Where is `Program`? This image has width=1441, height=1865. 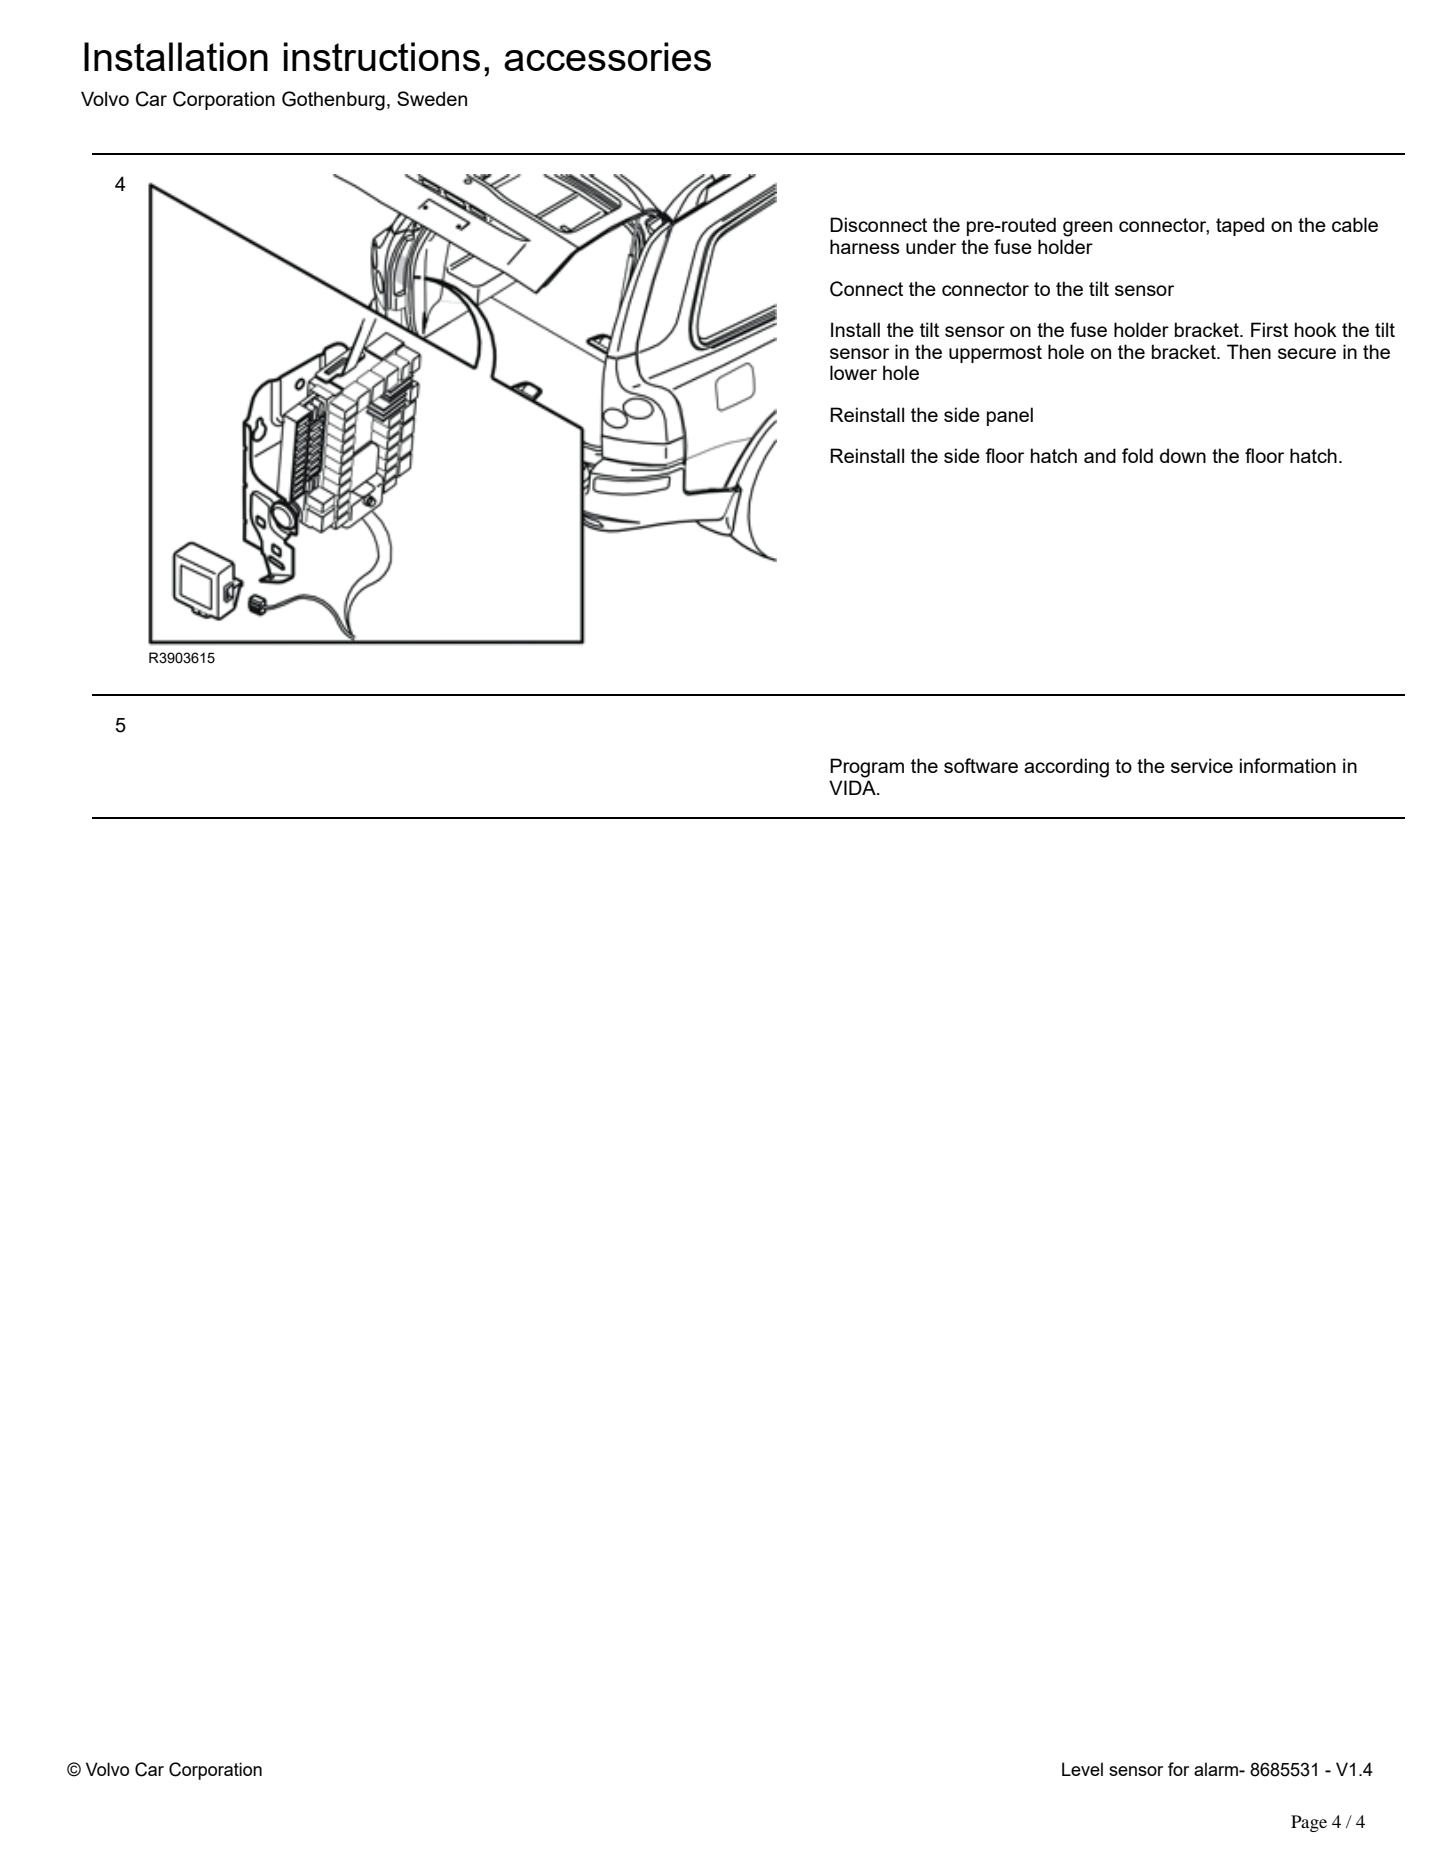
Program is located at coordinates (867, 768).
